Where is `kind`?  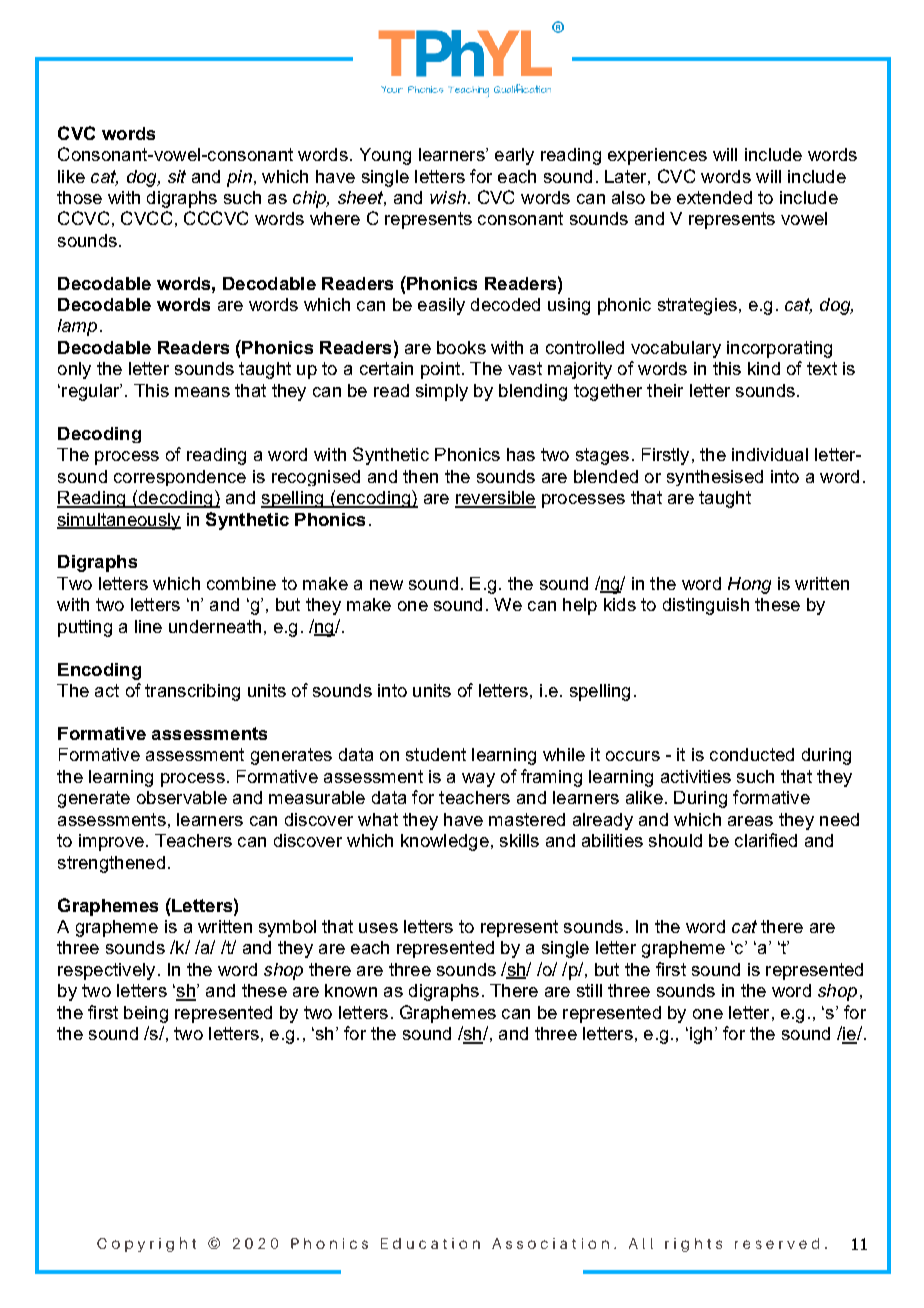 kind is located at coordinates (764, 368).
